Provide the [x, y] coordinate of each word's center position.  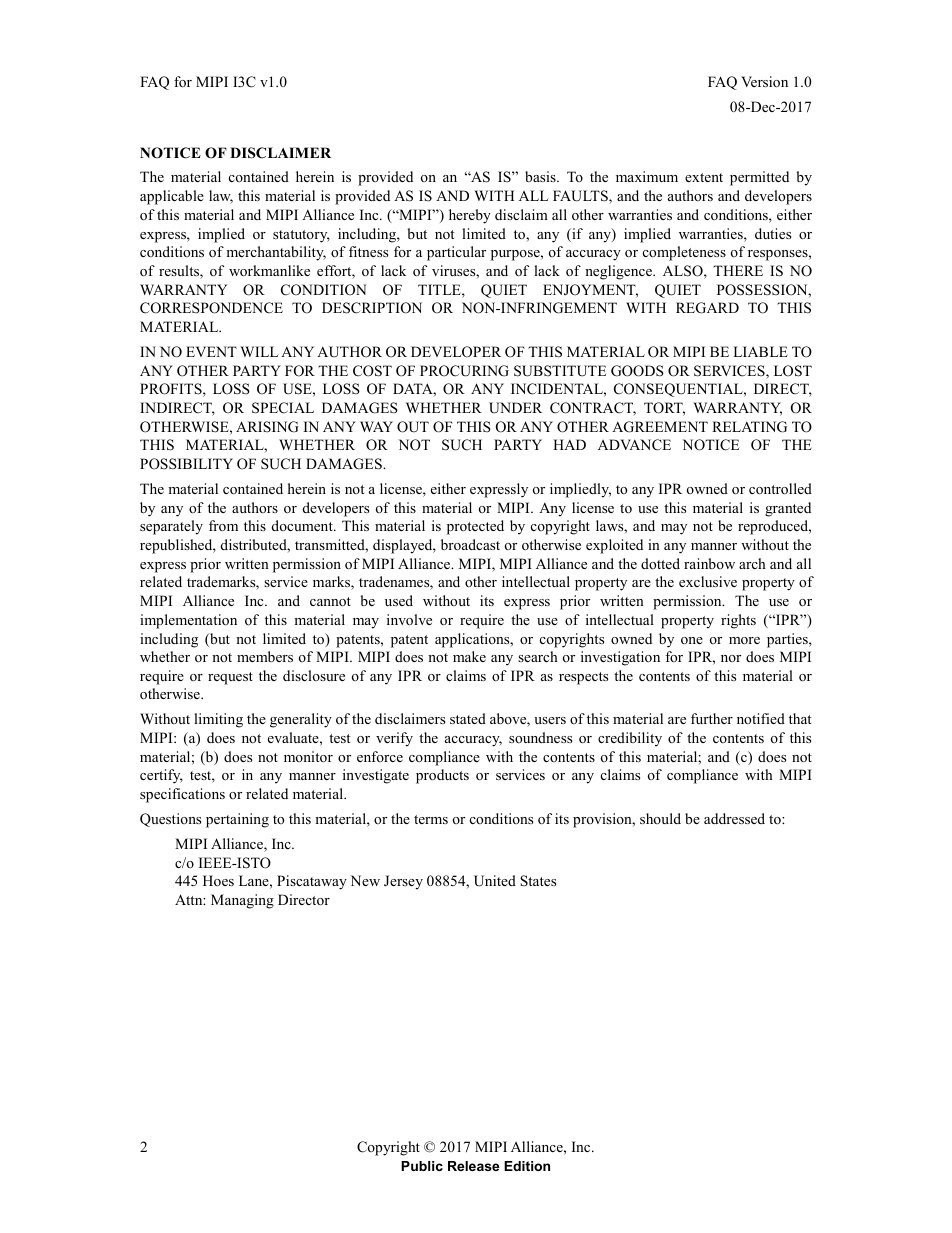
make [469, 656]
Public [422, 1166]
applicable [172, 197]
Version [764, 81]
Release [473, 1166]
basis [541, 176]
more [744, 640]
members [265, 656]
